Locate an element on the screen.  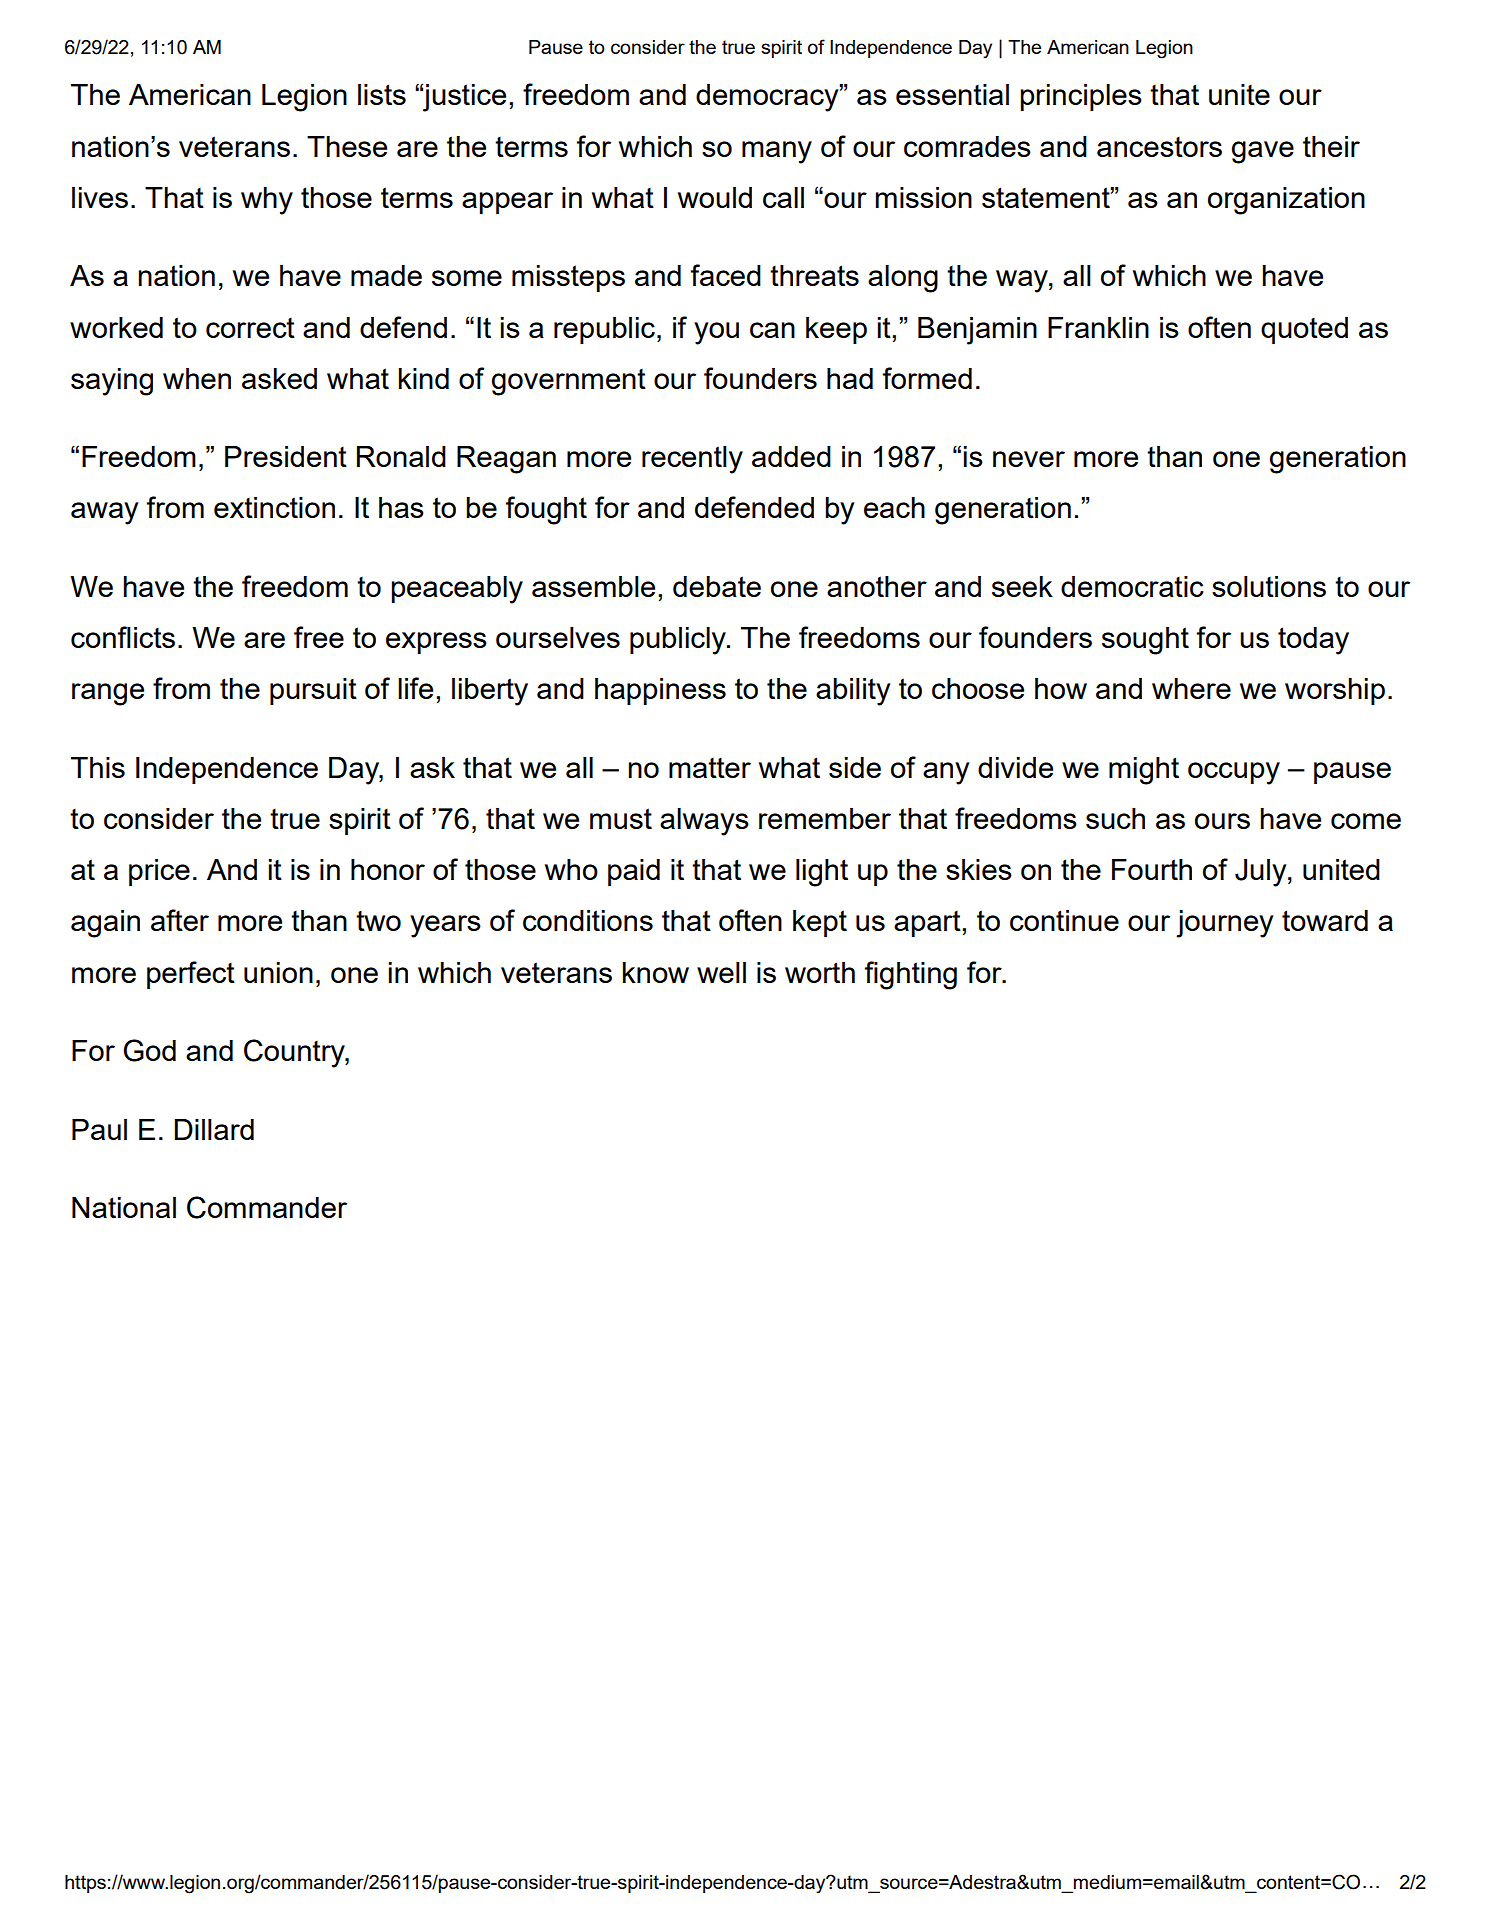
journey is located at coordinates (1224, 924).
